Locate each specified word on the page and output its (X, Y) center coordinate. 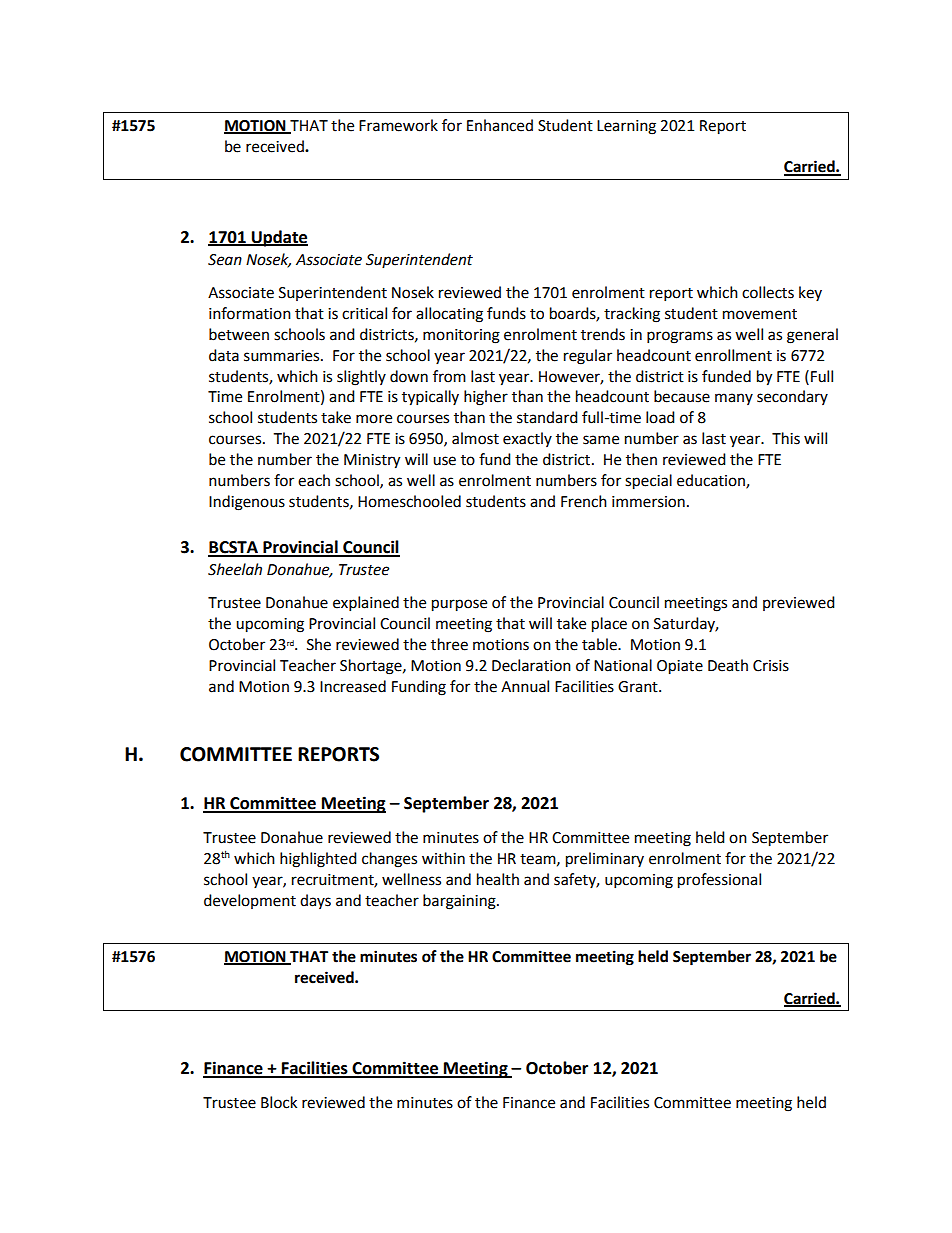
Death (728, 665)
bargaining (460, 902)
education (712, 481)
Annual (525, 686)
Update (278, 238)
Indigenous (247, 503)
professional (719, 881)
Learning (626, 127)
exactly (527, 439)
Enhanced (500, 125)
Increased (353, 686)
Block (279, 1102)
